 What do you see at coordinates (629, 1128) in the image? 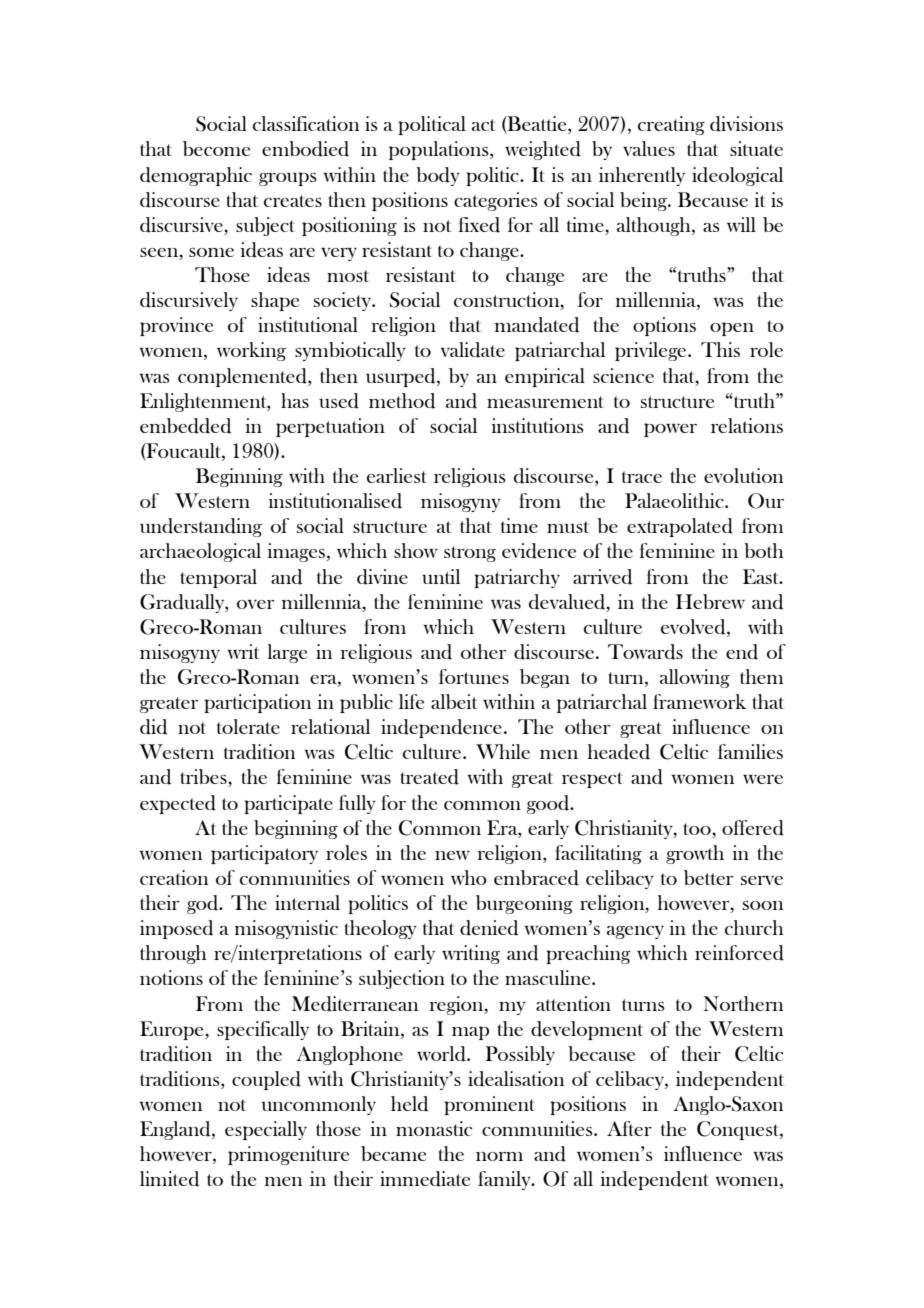
I see `After` at bounding box center [629, 1128].
